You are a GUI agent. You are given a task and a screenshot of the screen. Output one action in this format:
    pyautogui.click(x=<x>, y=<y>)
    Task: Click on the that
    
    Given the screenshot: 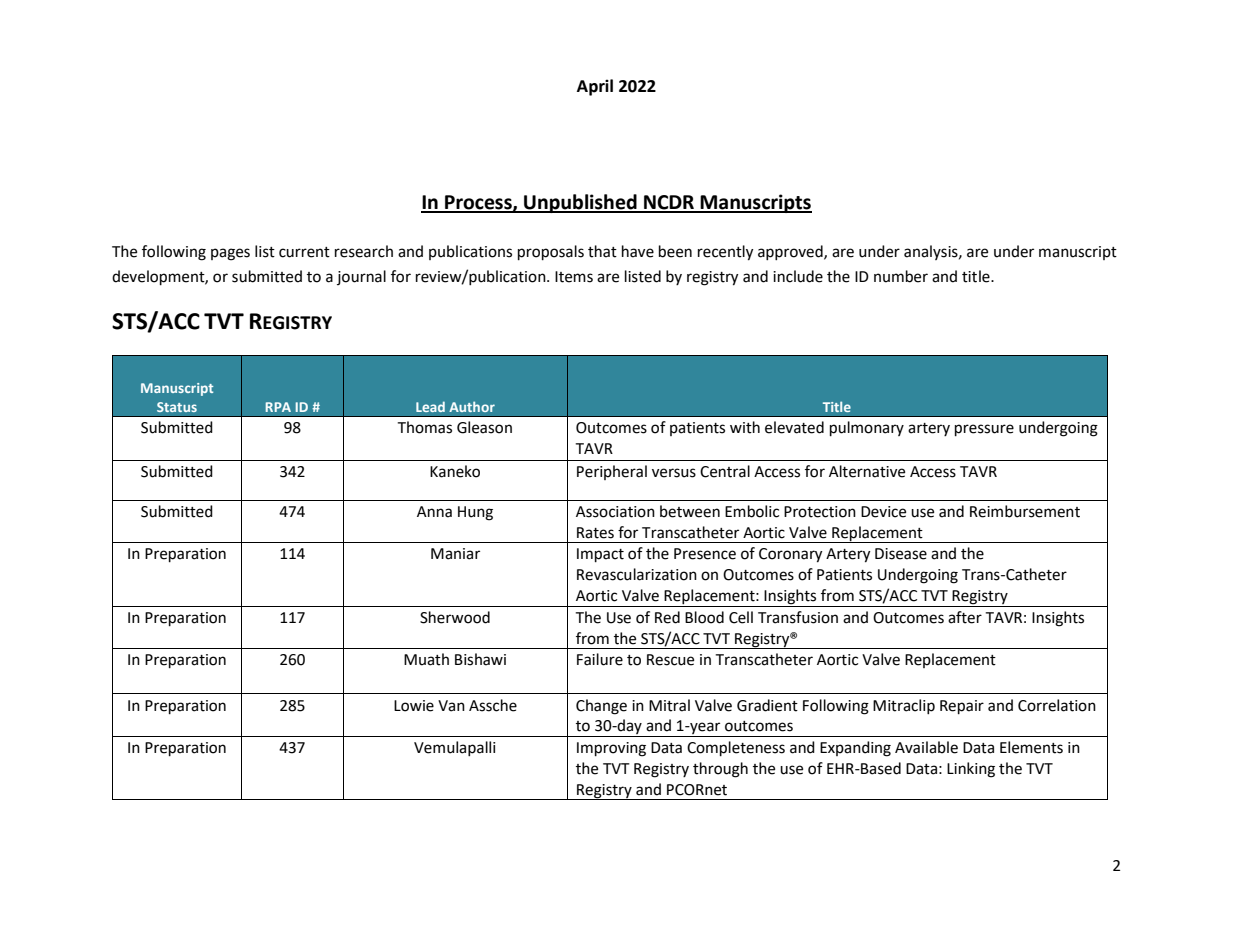 What is the action you would take?
    pyautogui.click(x=602, y=251)
